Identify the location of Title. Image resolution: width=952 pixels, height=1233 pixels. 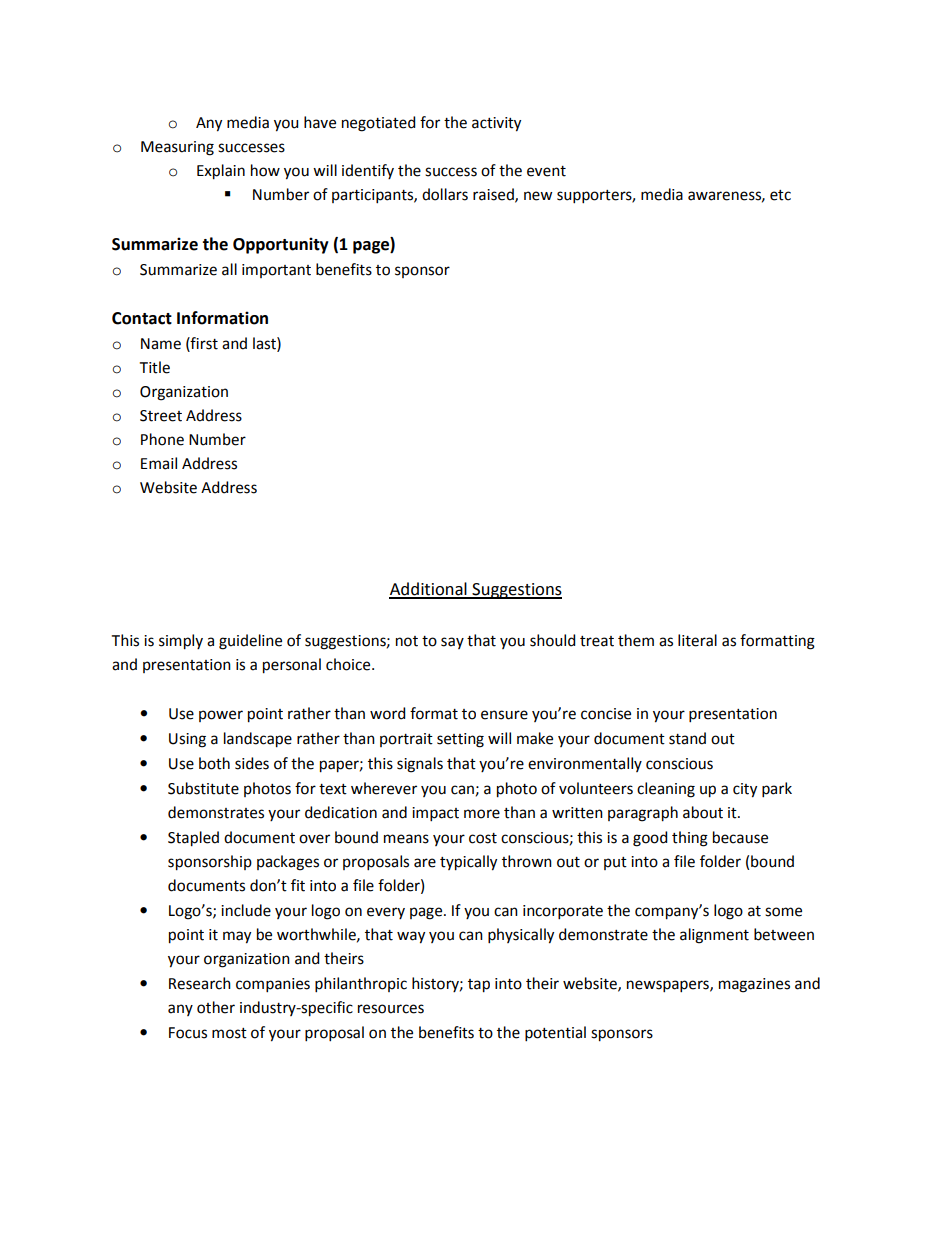
(155, 367).
